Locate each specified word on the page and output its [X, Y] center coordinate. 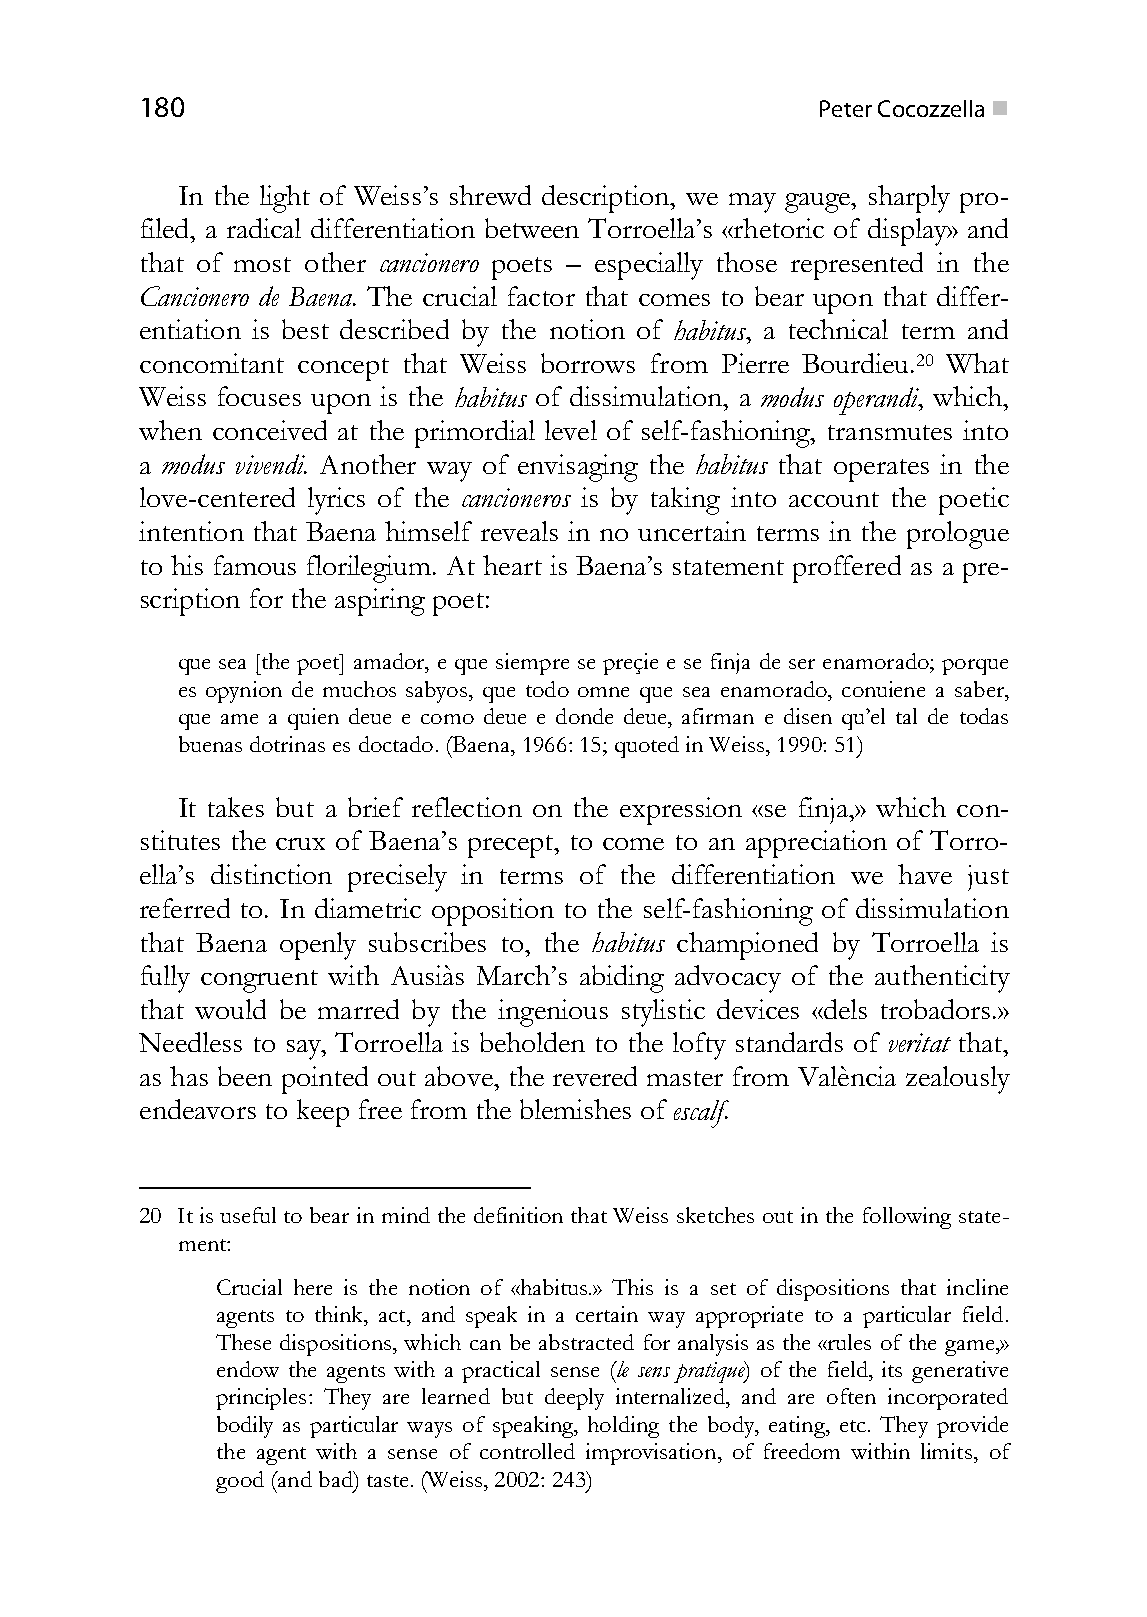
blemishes [575, 1109]
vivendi [271, 464]
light [285, 199]
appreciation [816, 844]
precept [512, 846]
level [571, 430]
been [245, 1076]
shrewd [490, 195]
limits [948, 1451]
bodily [245, 1427]
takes [236, 807]
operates [881, 470]
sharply [909, 199]
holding [623, 1427]
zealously [958, 1080]
